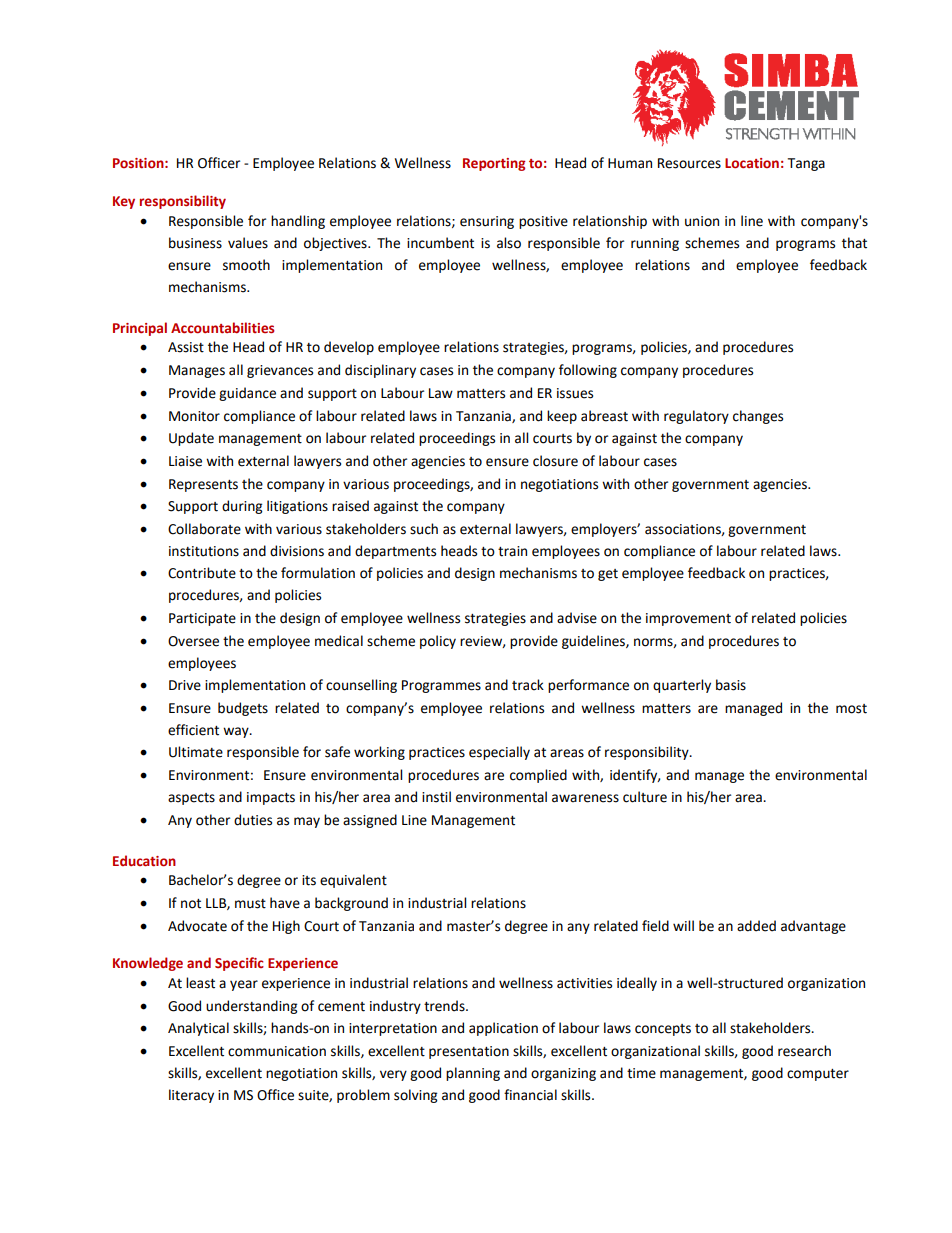 The width and height of the document is (952, 1233). I want to click on instil, so click(436, 797).
